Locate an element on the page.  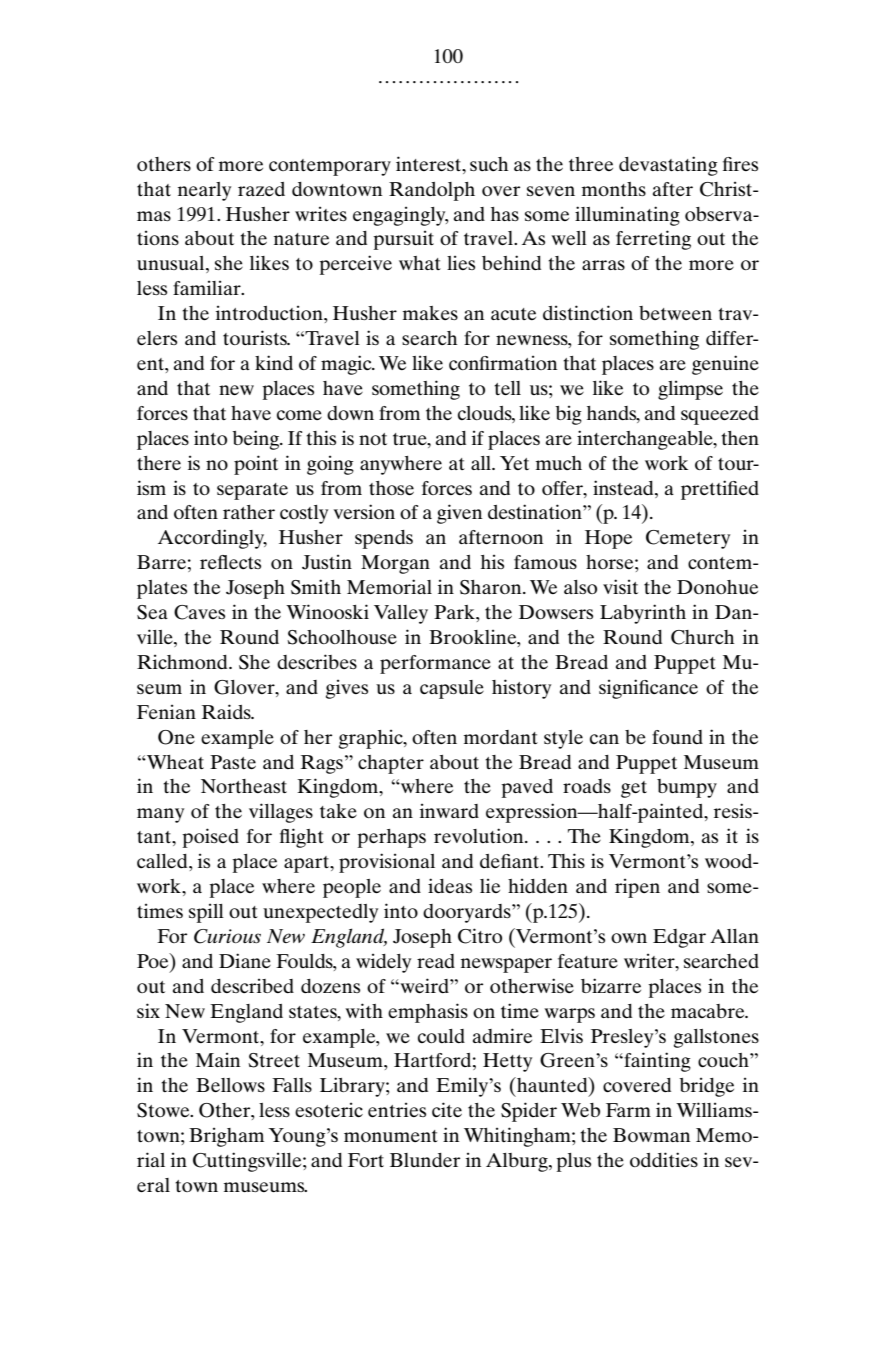
devastating is located at coordinates (668, 166).
